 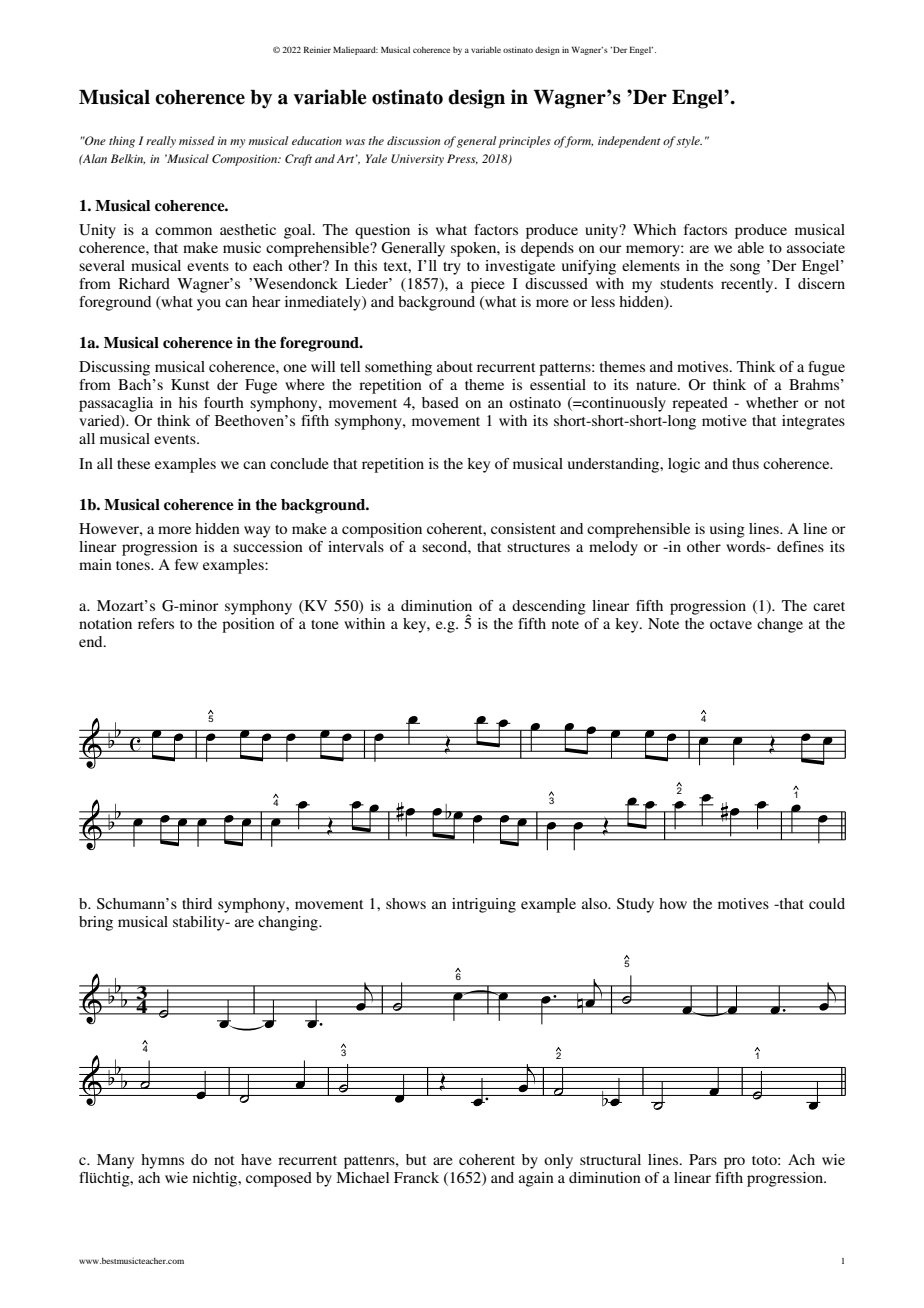 What do you see at coordinates (462, 159) in the screenshot?
I see `Press` at bounding box center [462, 159].
